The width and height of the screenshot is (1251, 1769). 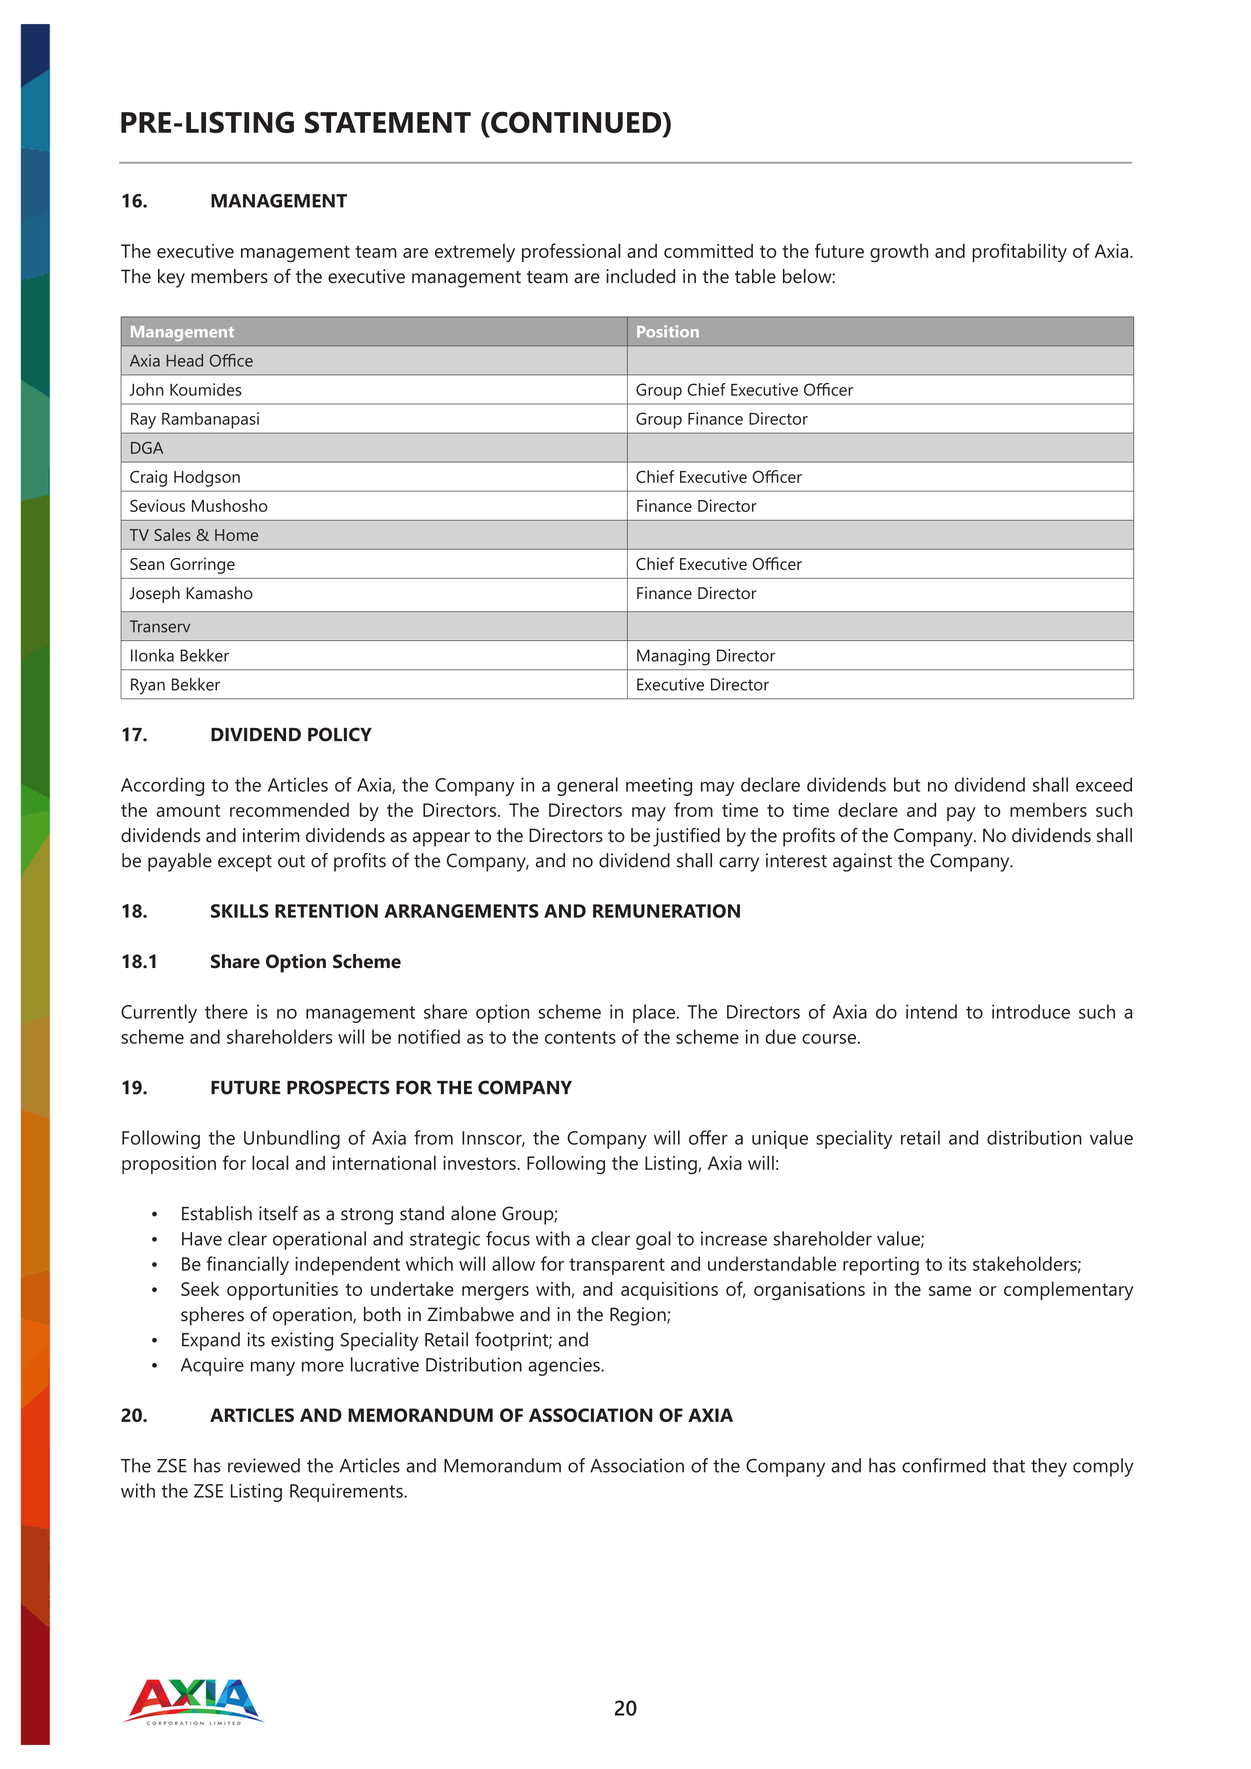 I want to click on reviewed, so click(x=264, y=1465).
